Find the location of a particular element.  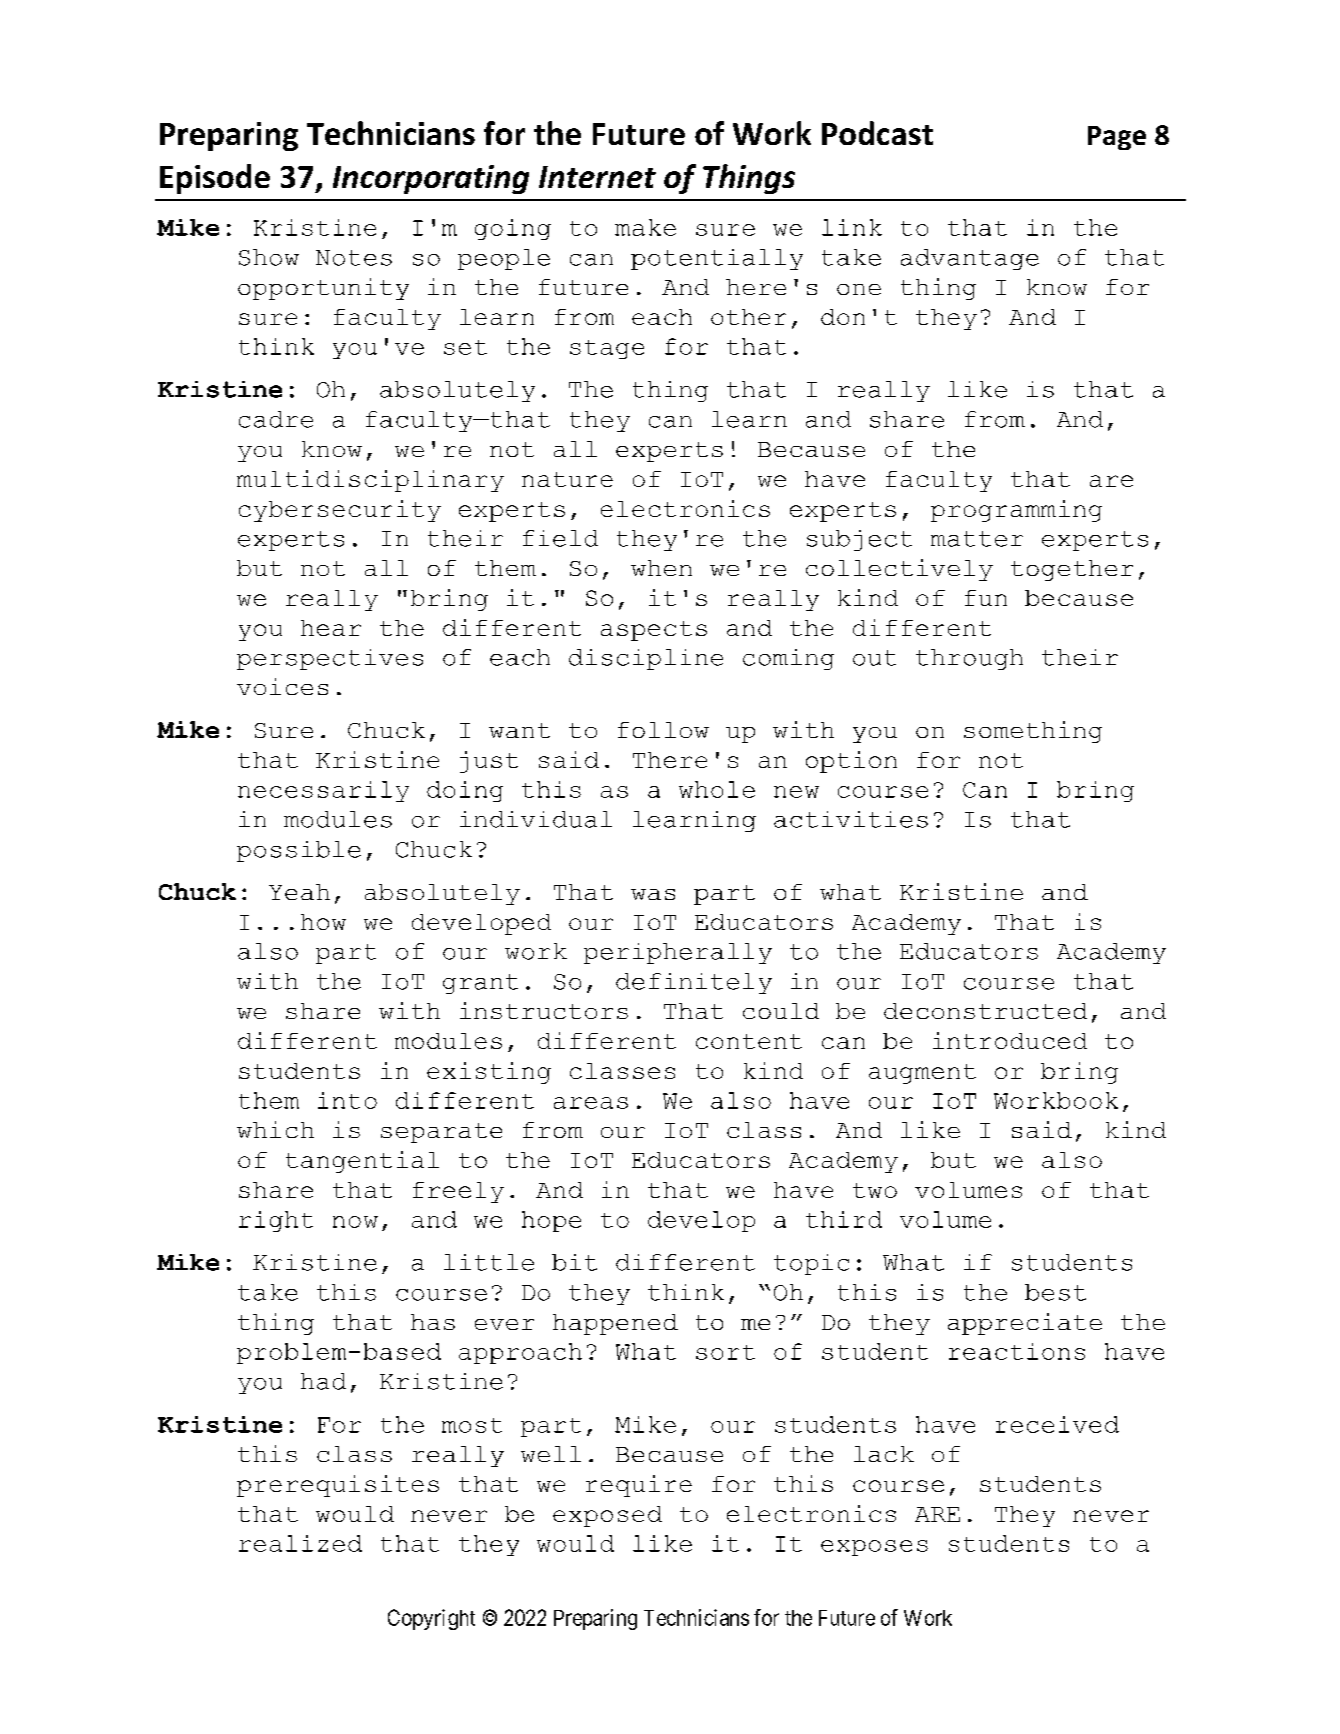

Internet is located at coordinates (597, 177).
